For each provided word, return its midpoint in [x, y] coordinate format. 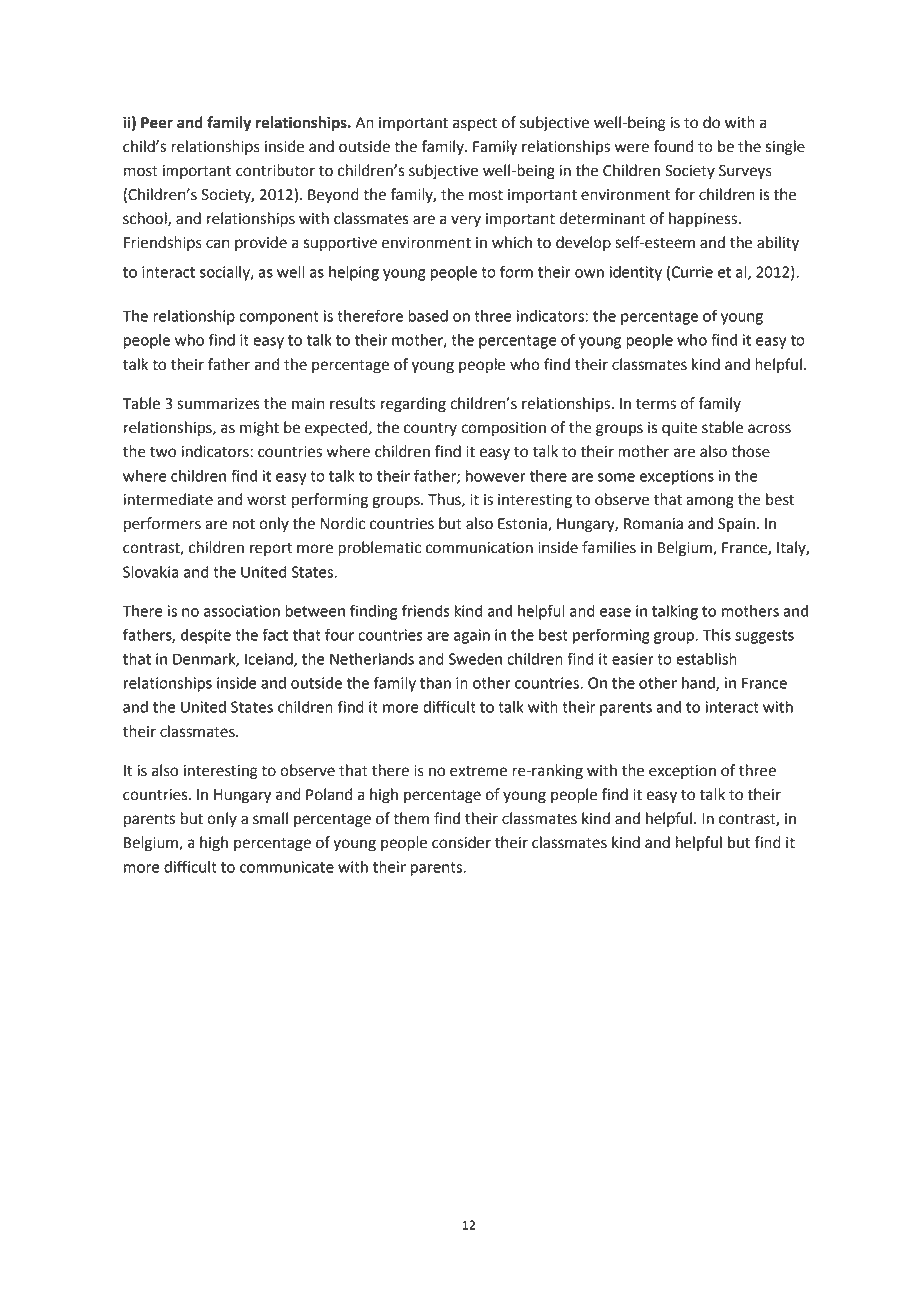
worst [267, 500]
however [496, 476]
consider [461, 842]
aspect [475, 125]
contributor [275, 170]
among [710, 502]
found [673, 146]
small [270, 818]
